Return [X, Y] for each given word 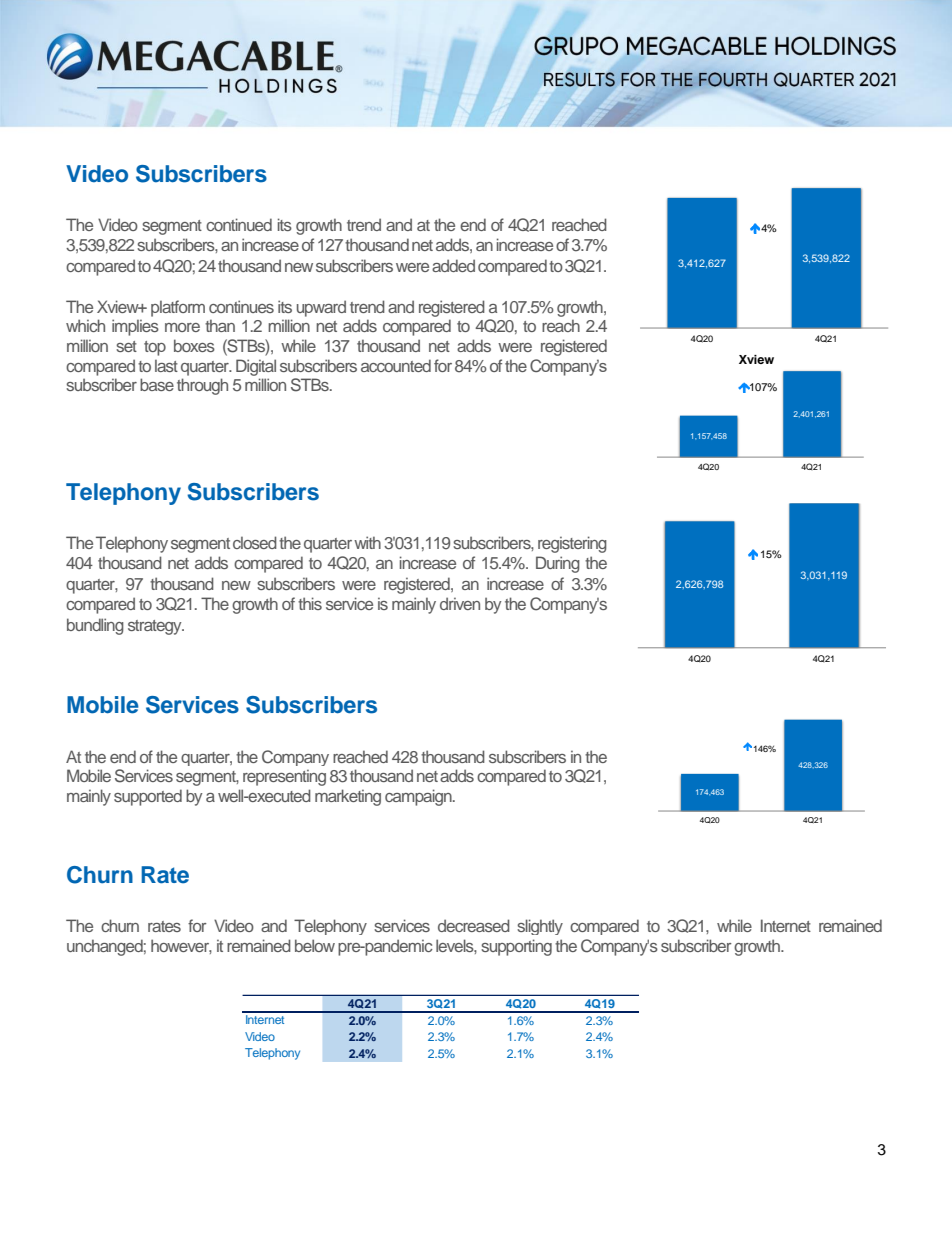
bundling [95, 626]
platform [178, 308]
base [157, 384]
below [315, 945]
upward [321, 308]
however [181, 946]
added [453, 265]
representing [284, 777]
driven [460, 603]
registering [572, 544]
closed [255, 542]
